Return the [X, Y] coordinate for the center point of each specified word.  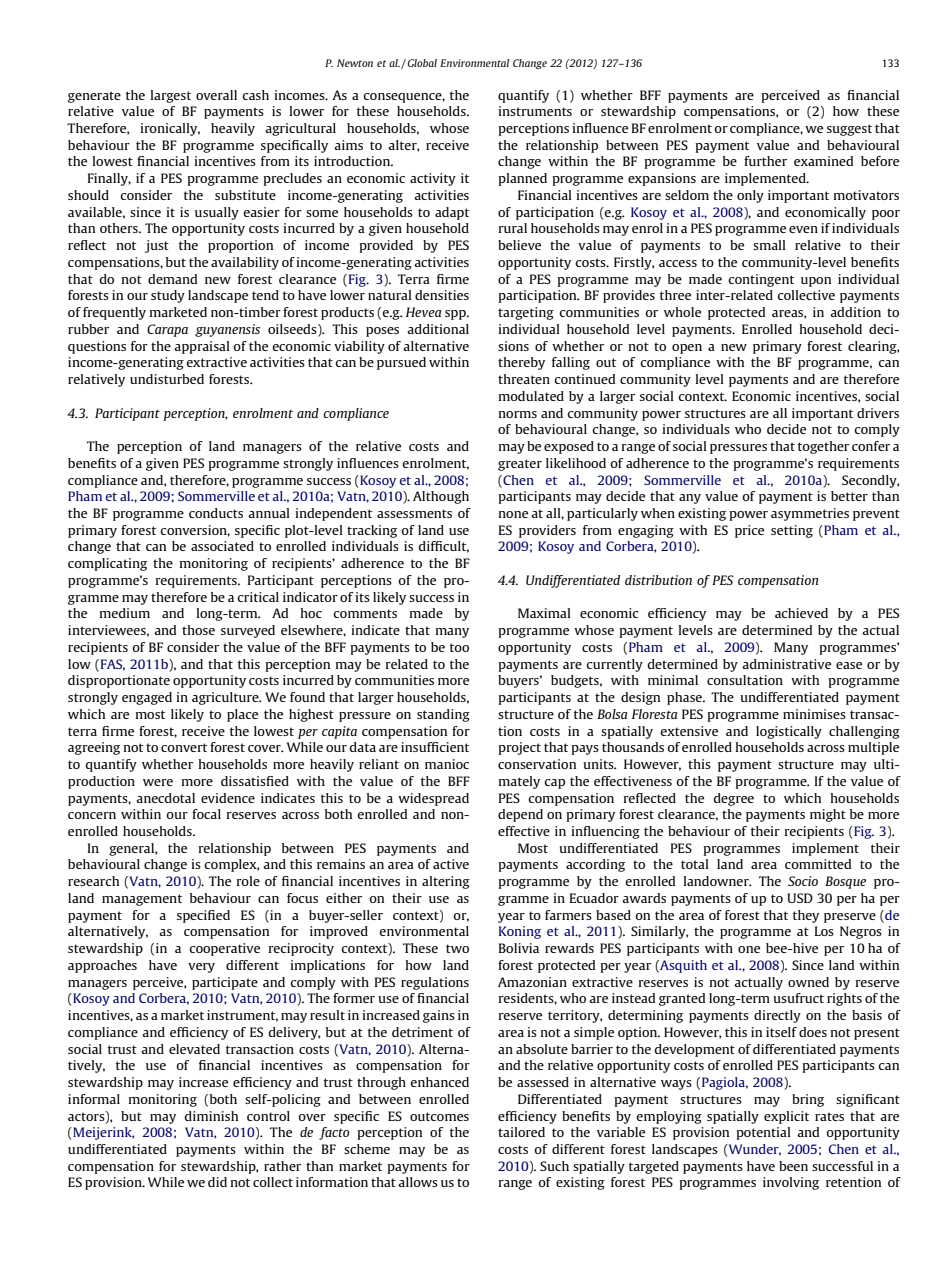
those [198, 630]
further [765, 161]
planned [522, 179]
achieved [801, 613]
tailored [521, 1132]
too [459, 647]
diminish [211, 1116]
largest [171, 96]
